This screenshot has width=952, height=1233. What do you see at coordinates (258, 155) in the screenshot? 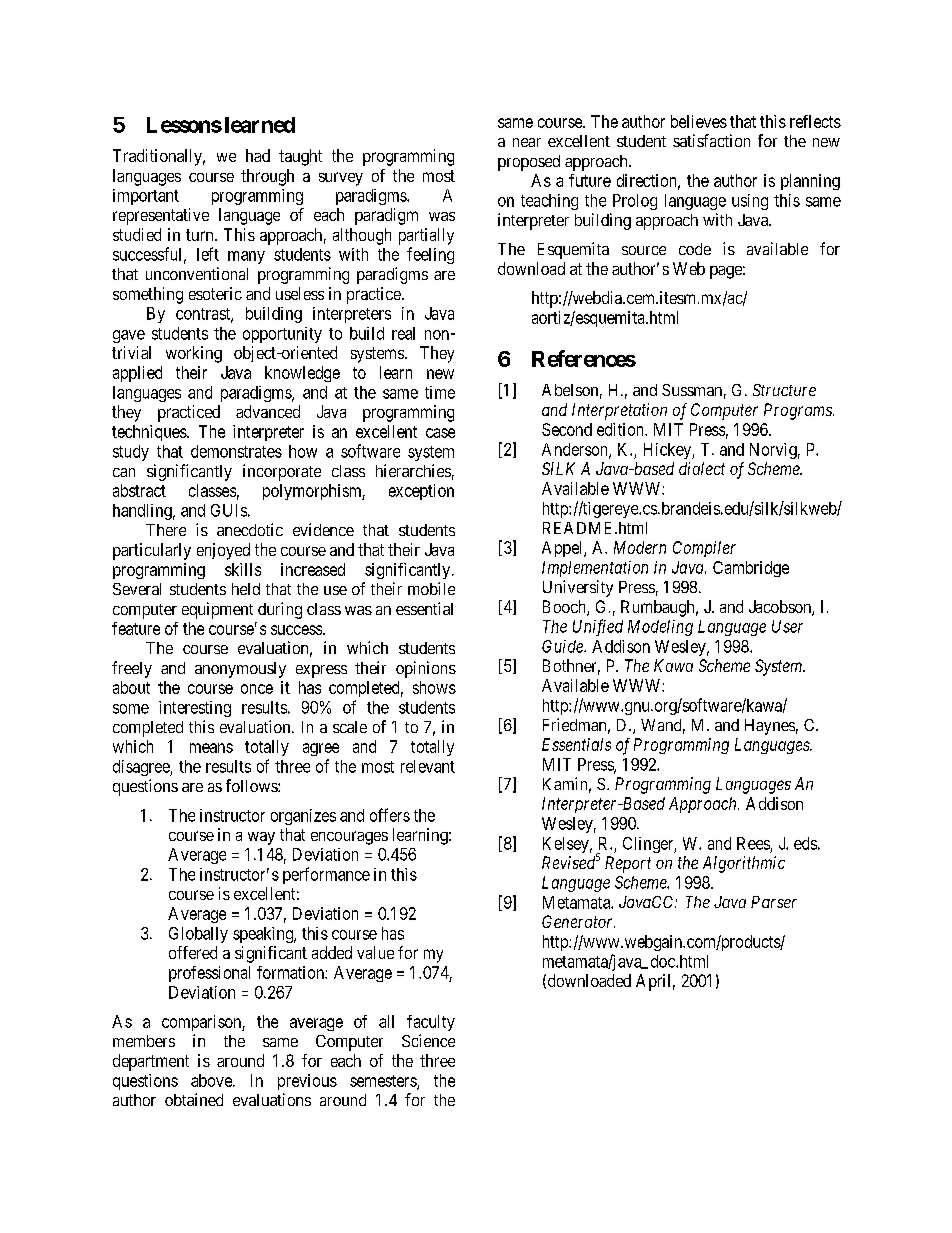
I see `had` at bounding box center [258, 155].
